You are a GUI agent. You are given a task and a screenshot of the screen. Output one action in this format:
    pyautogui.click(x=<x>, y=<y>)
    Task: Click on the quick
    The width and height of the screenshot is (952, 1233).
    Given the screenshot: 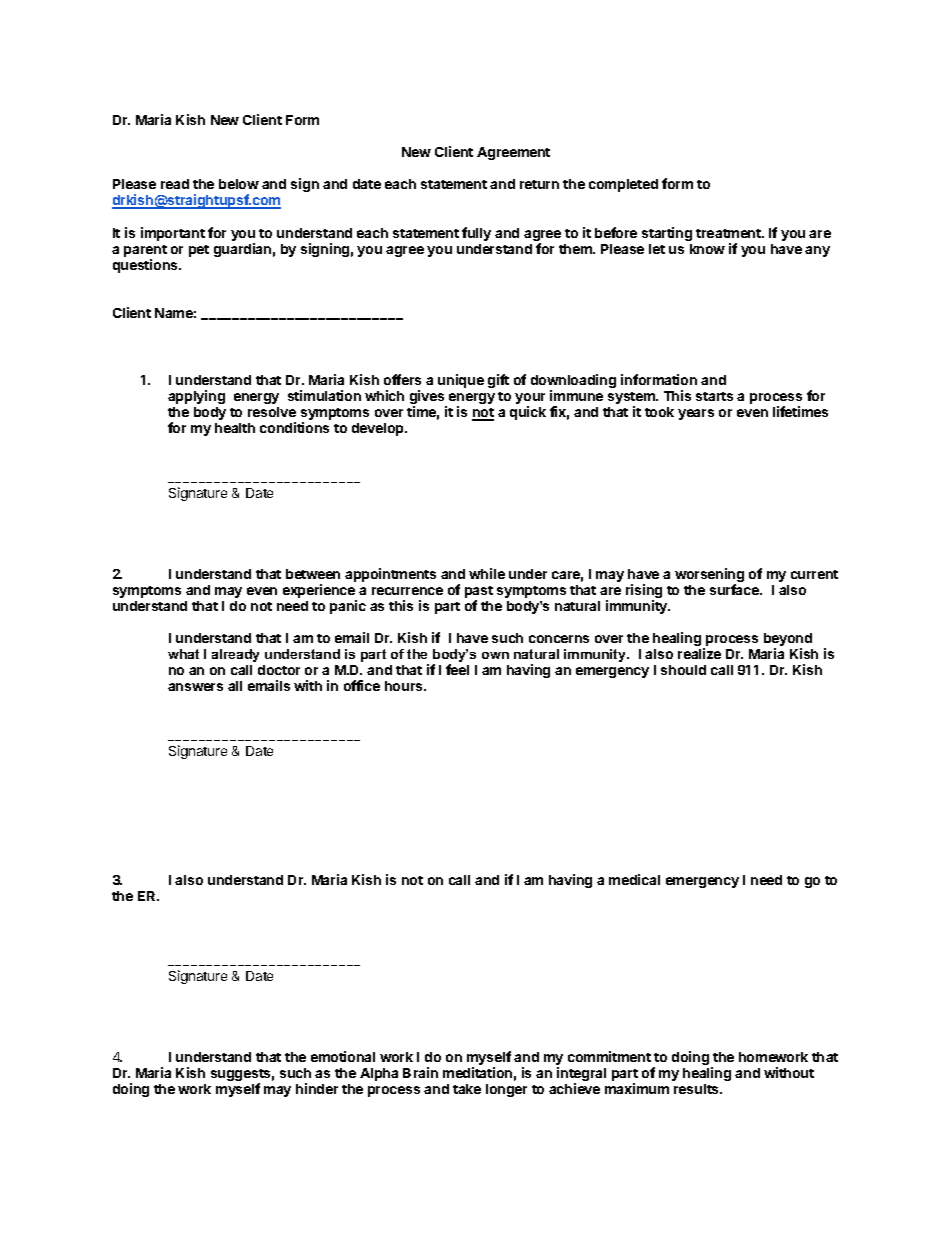 What is the action you would take?
    pyautogui.click(x=528, y=413)
